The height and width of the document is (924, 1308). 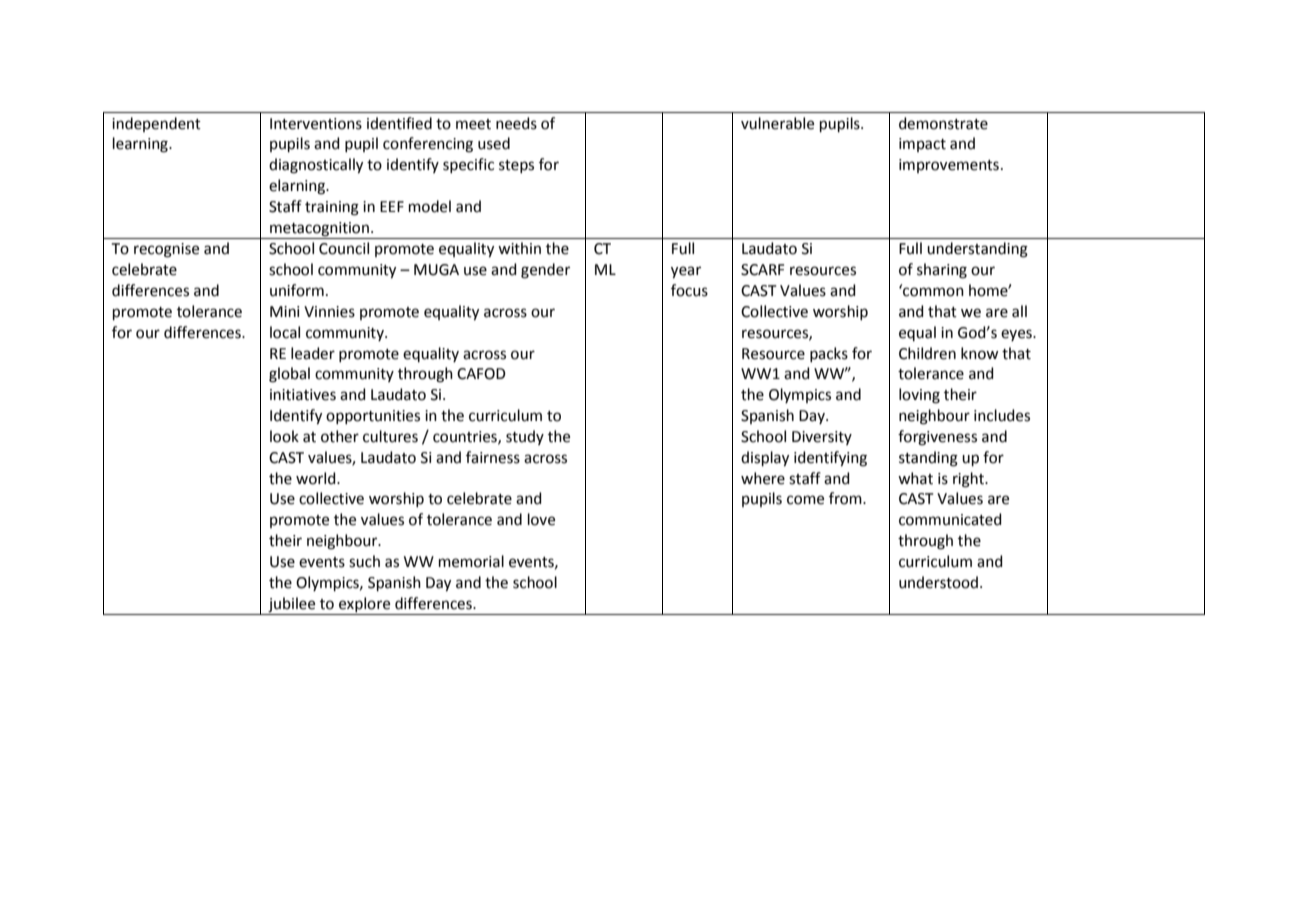 I want to click on jubilee, so click(x=291, y=605).
